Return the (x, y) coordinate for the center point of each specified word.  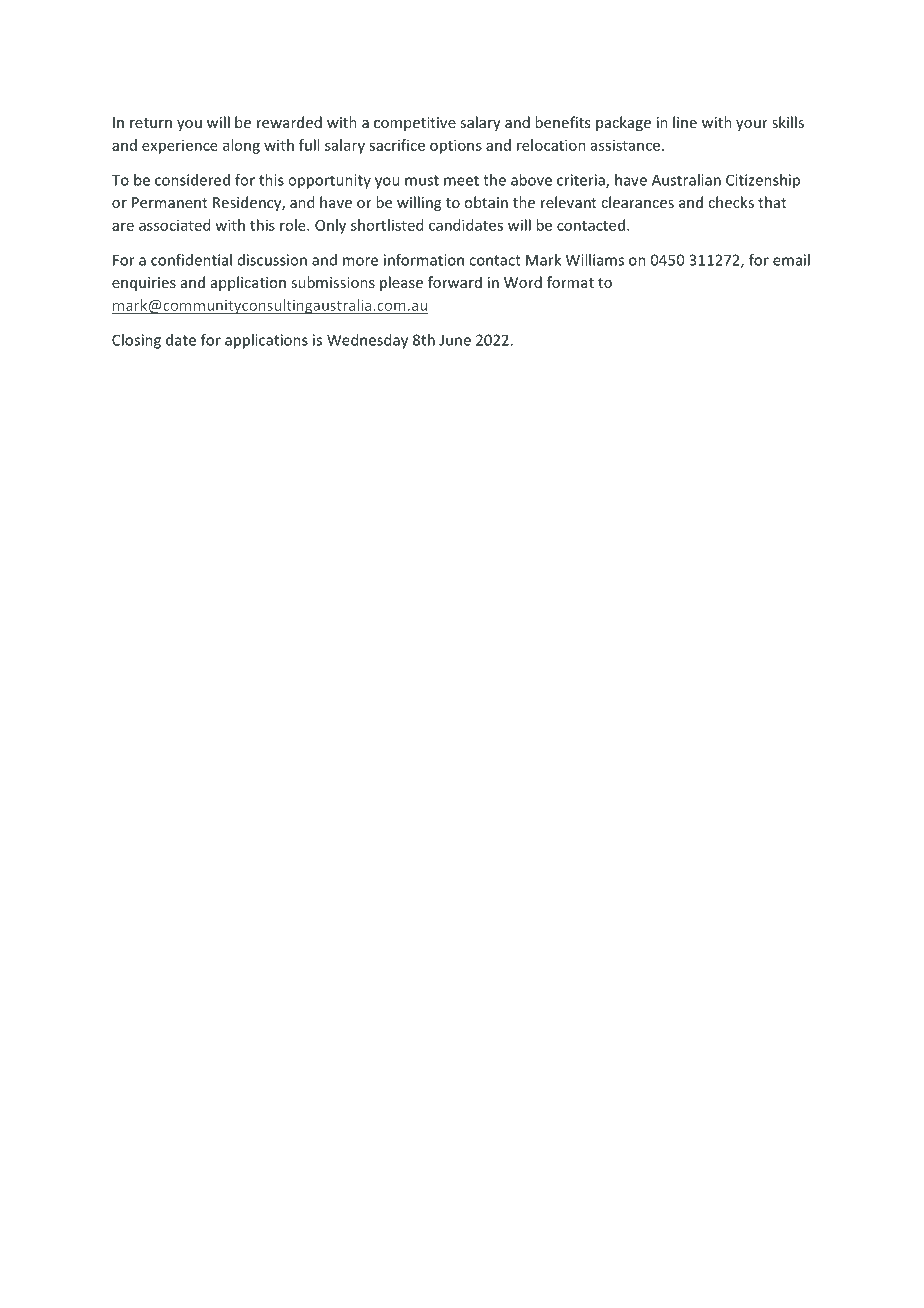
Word (523, 282)
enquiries (144, 284)
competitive (415, 124)
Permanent (170, 202)
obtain (486, 202)
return (151, 123)
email (791, 260)
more (360, 261)
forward (455, 282)
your (752, 125)
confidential (191, 260)
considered (192, 180)
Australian (686, 180)
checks (731, 202)
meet (461, 180)
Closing (136, 341)
